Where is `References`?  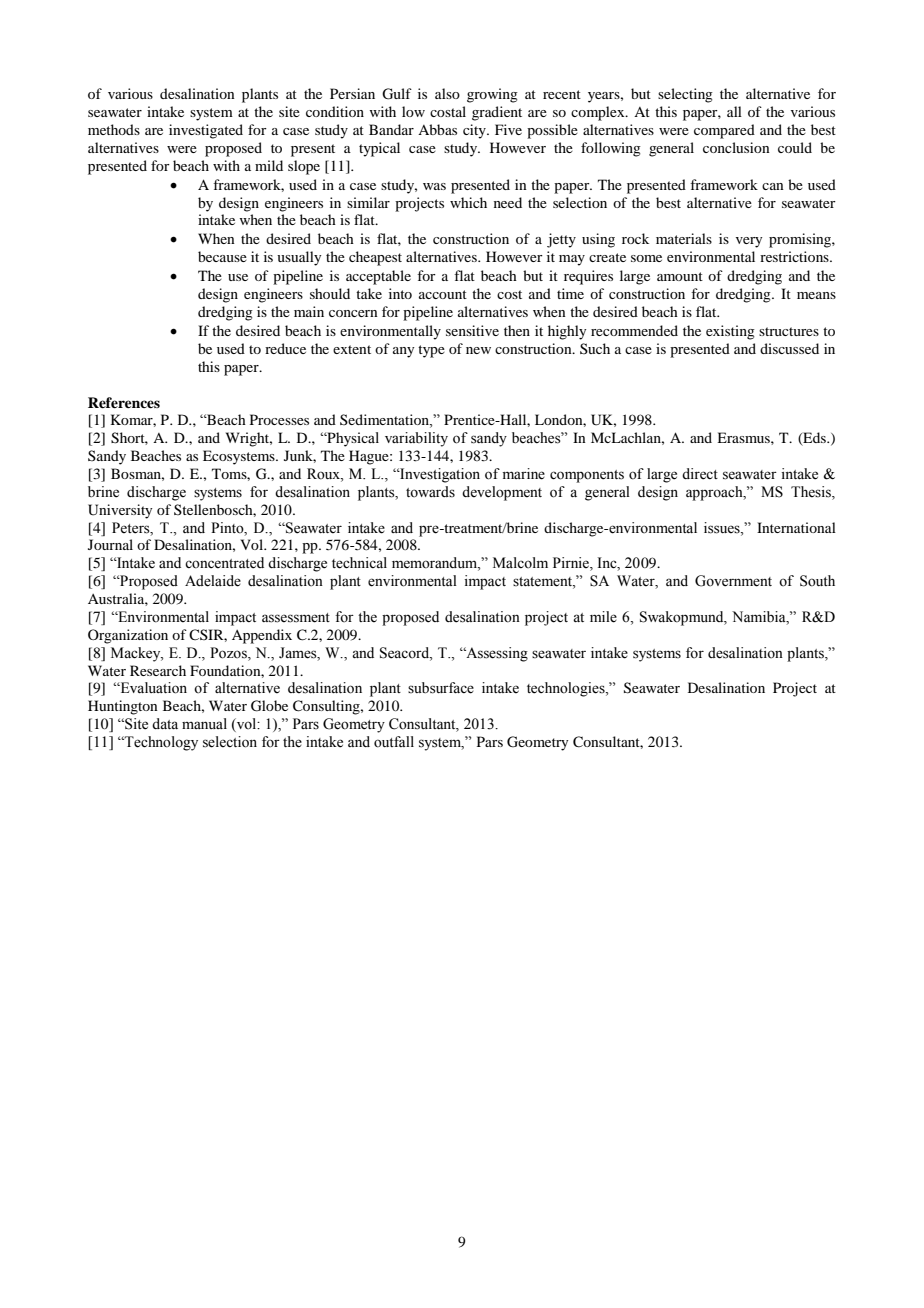 References is located at coordinates (124, 402).
